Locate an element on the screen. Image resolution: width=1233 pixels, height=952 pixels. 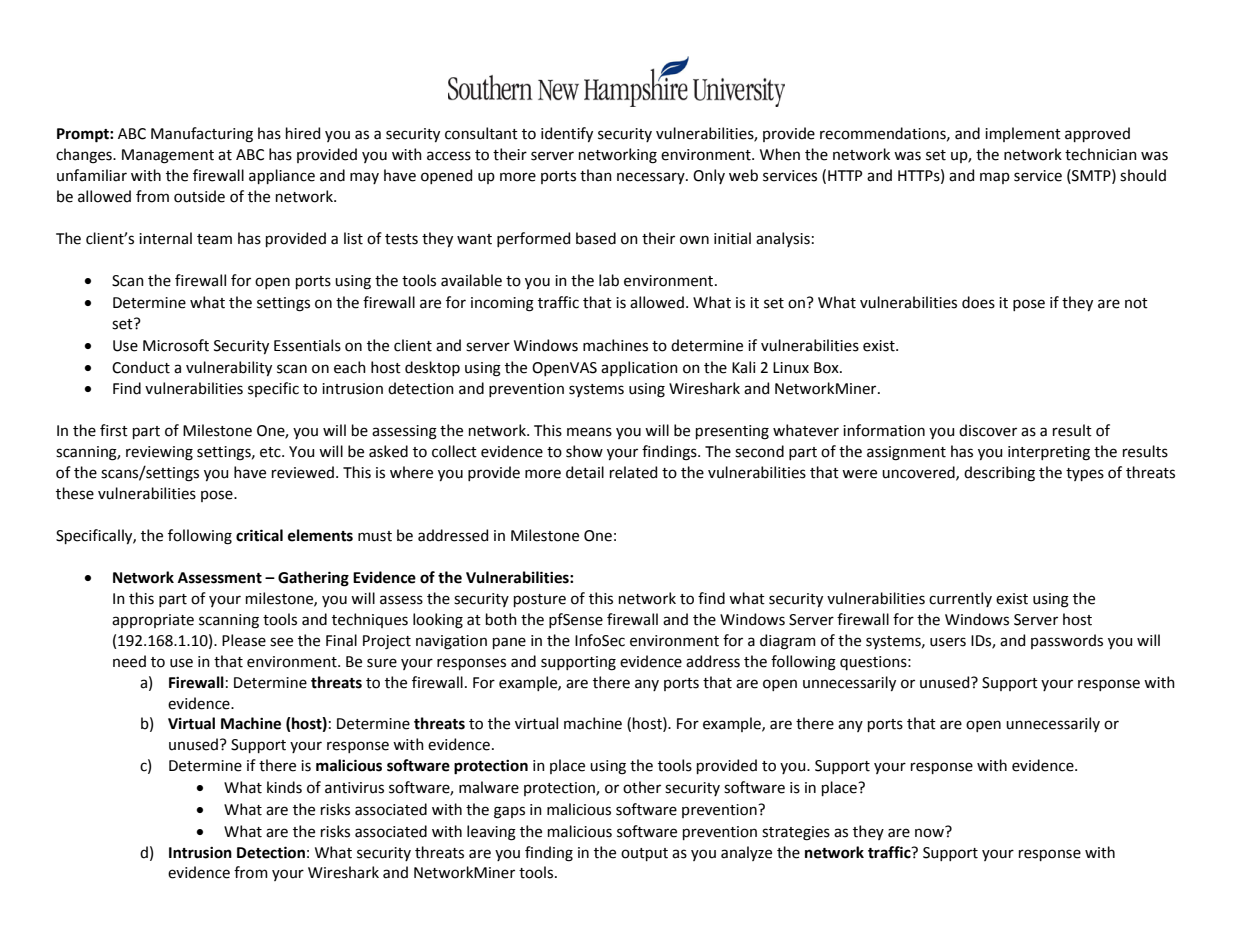
reviewed is located at coordinates (303, 472).
